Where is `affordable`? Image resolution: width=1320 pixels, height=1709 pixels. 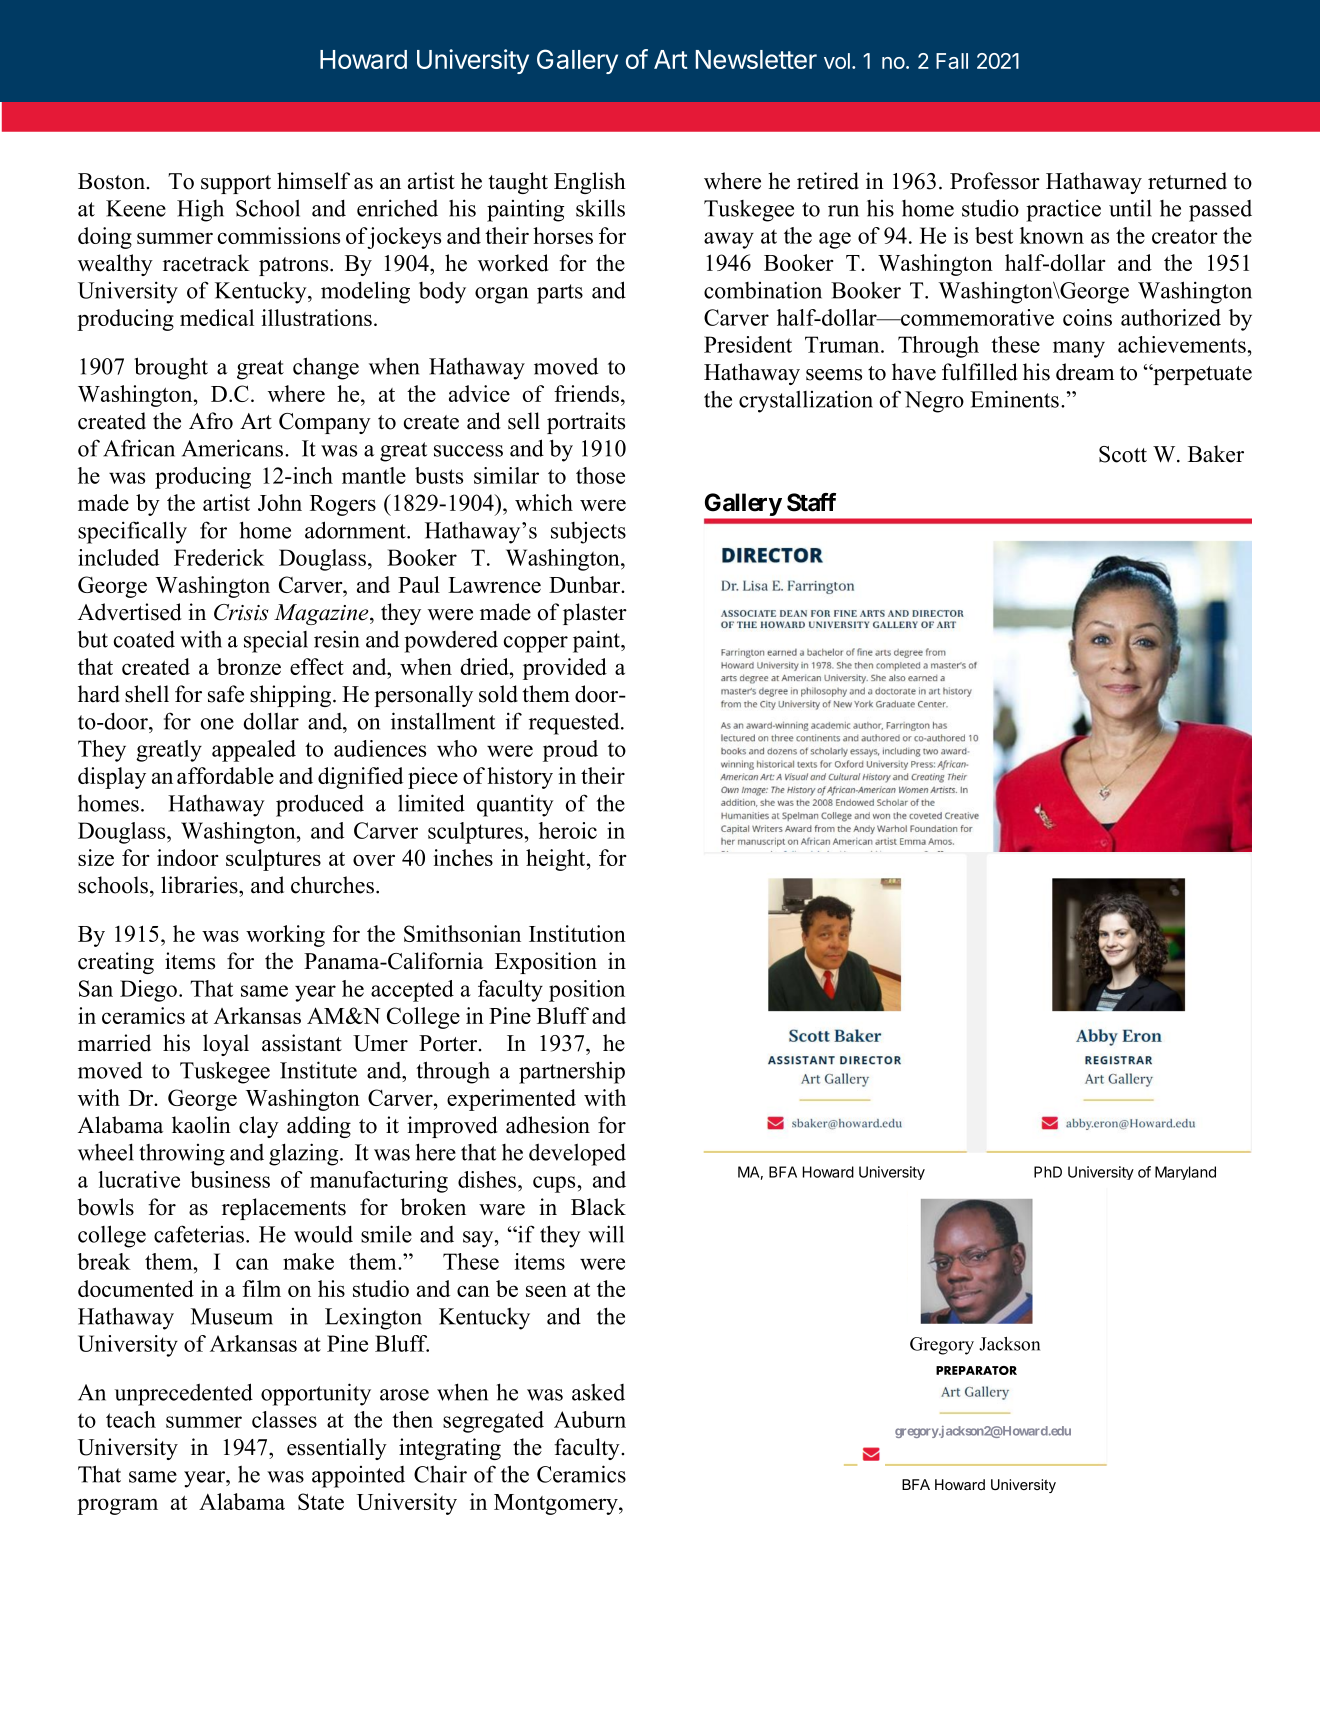
affordable is located at coordinates (225, 775).
